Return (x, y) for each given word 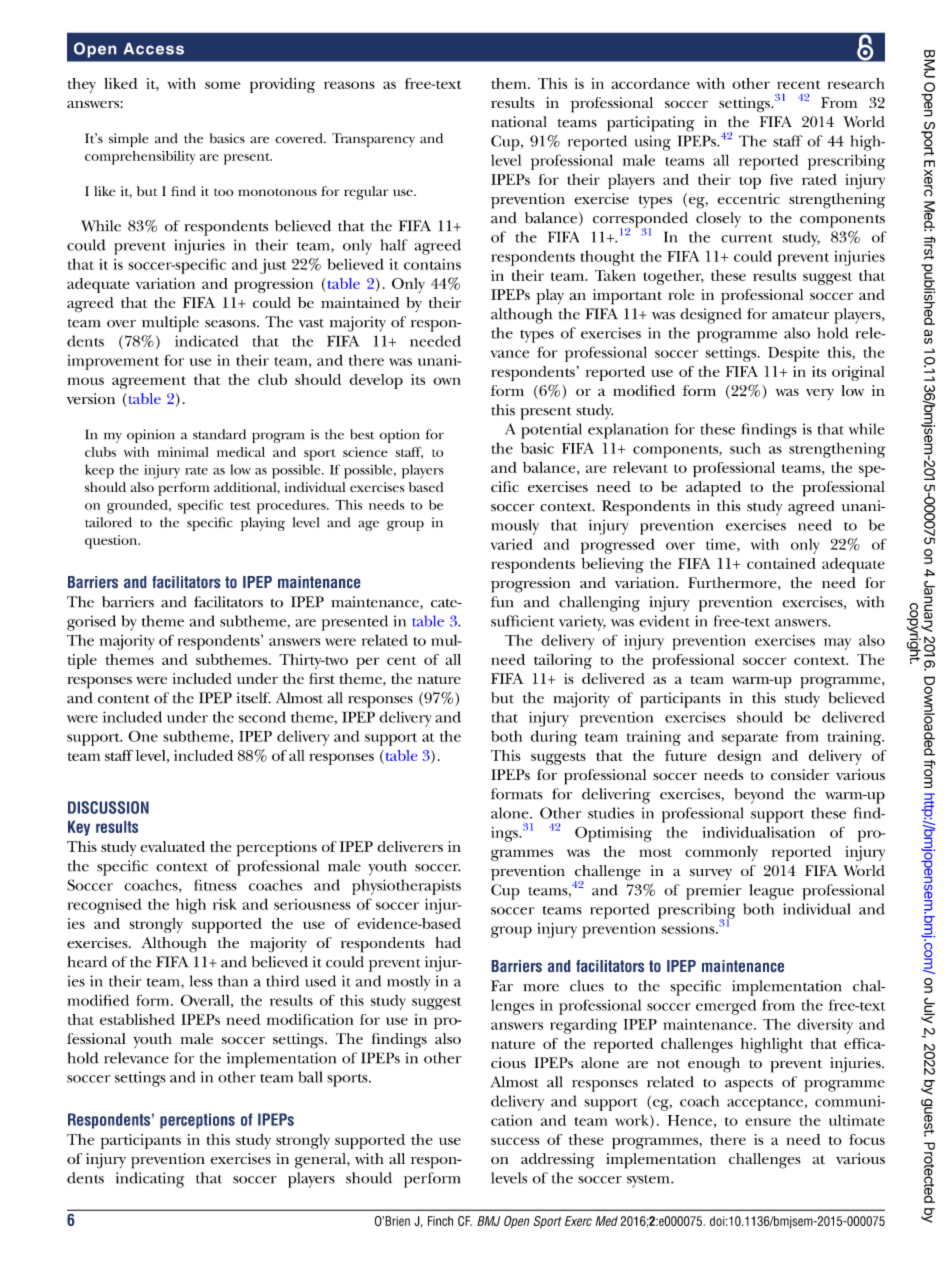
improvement (113, 362)
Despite (793, 354)
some (222, 85)
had (448, 942)
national (518, 122)
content (124, 699)
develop (376, 381)
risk (225, 904)
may (837, 644)
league (772, 892)
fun (502, 602)
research (856, 83)
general (321, 1161)
